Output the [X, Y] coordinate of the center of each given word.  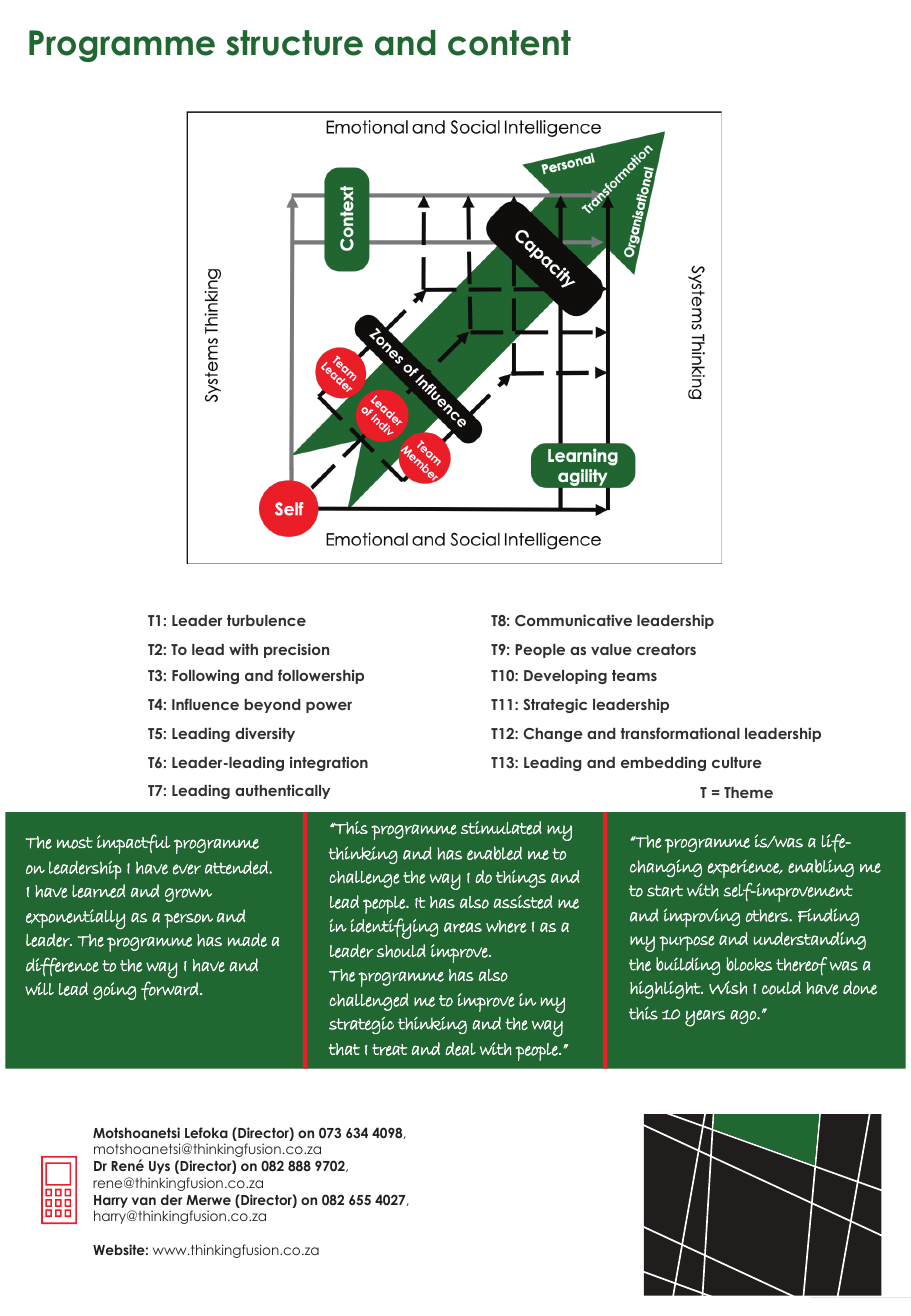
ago [744, 1017]
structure [294, 43]
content [509, 43]
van [144, 1201]
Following [205, 676]
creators [666, 649]
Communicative [573, 620]
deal [460, 1049]
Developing [565, 676]
